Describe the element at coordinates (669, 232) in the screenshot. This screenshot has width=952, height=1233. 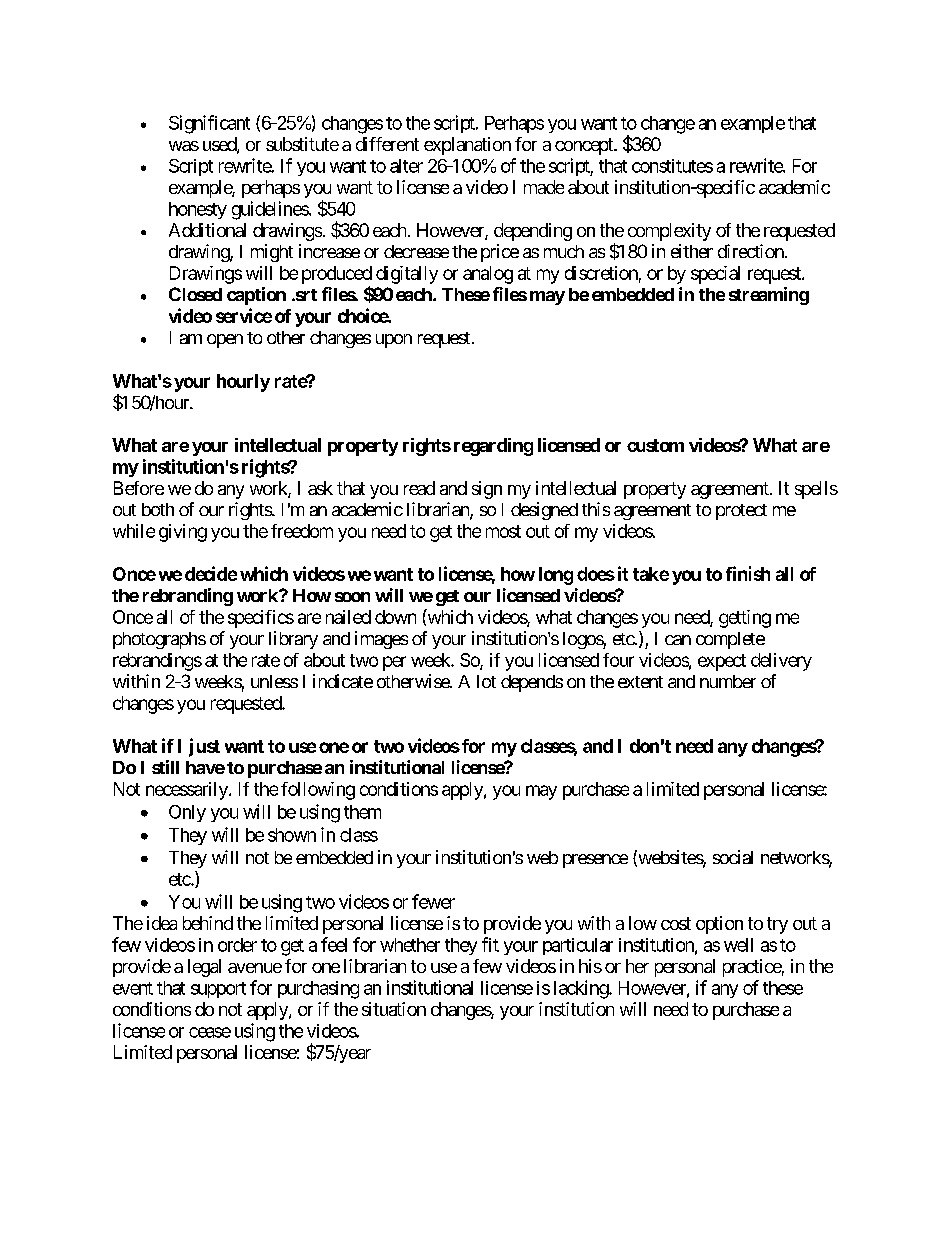
I see `complexity` at that location.
